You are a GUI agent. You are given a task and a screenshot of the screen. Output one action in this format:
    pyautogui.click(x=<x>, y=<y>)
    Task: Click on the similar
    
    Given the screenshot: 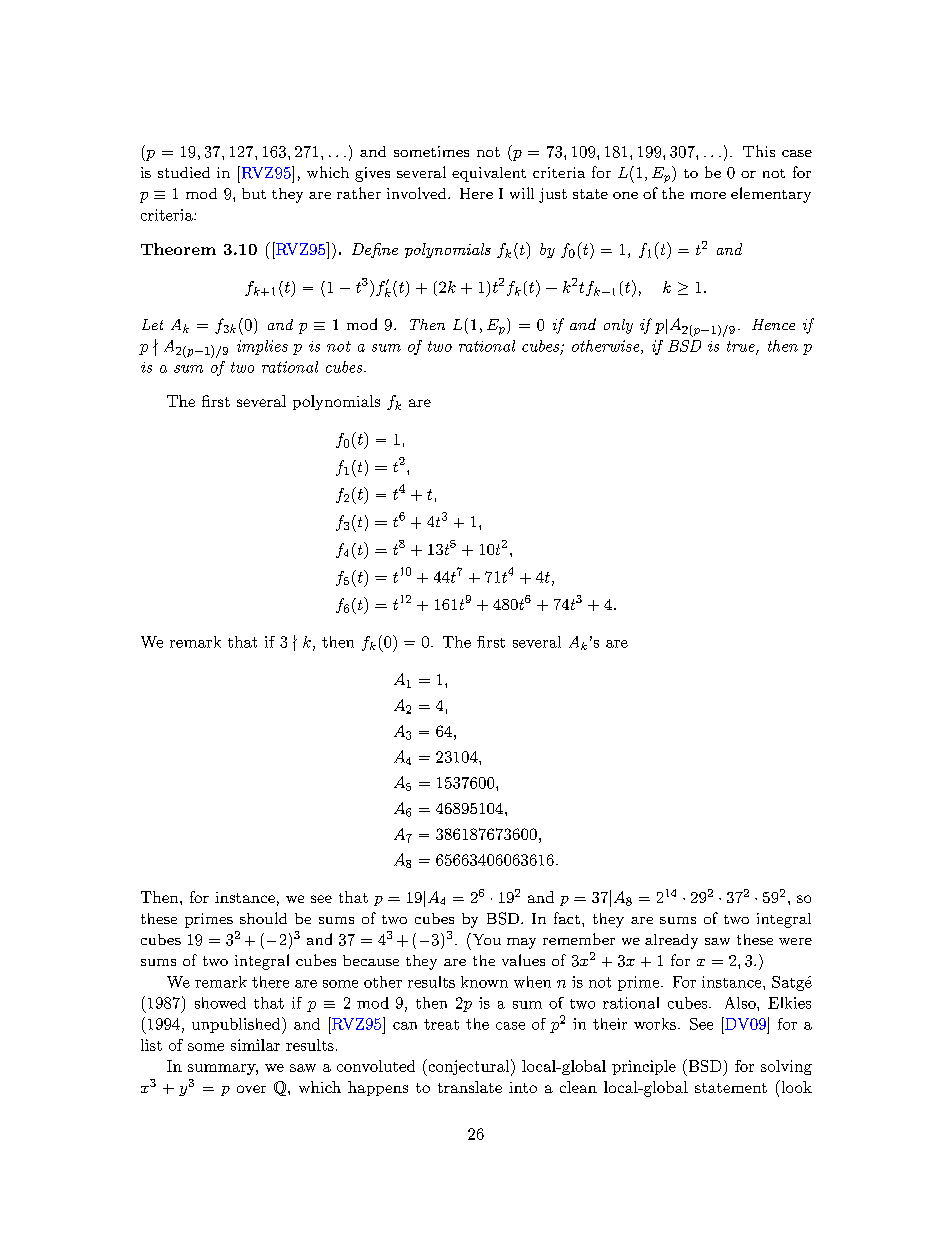 What is the action you would take?
    pyautogui.click(x=255, y=1045)
